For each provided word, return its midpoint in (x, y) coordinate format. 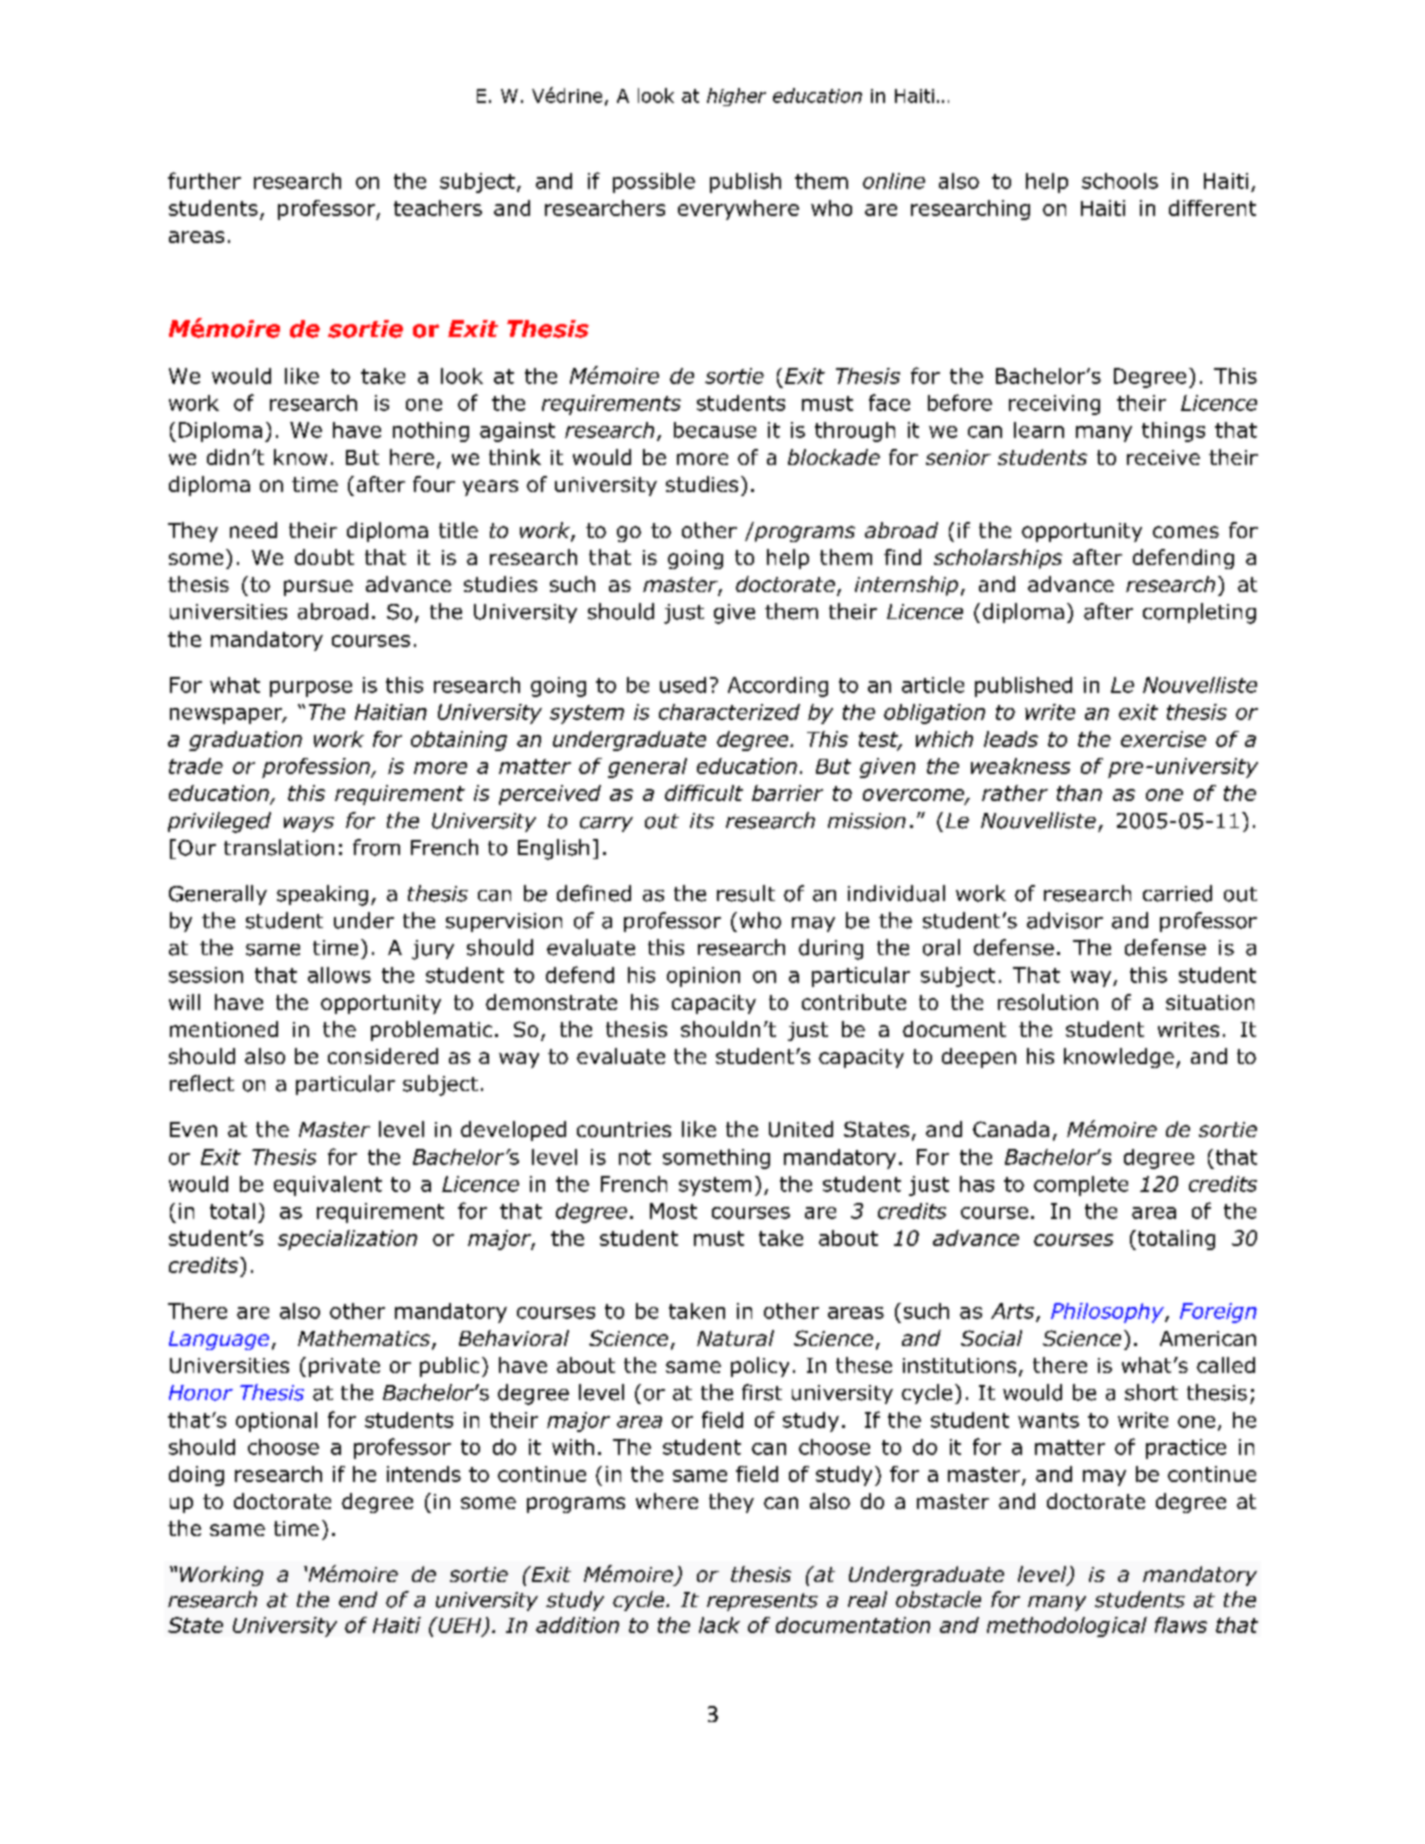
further (204, 180)
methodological (1067, 1627)
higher (736, 97)
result (746, 893)
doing (196, 1476)
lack (719, 1625)
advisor (1065, 920)
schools (1120, 181)
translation (279, 847)
